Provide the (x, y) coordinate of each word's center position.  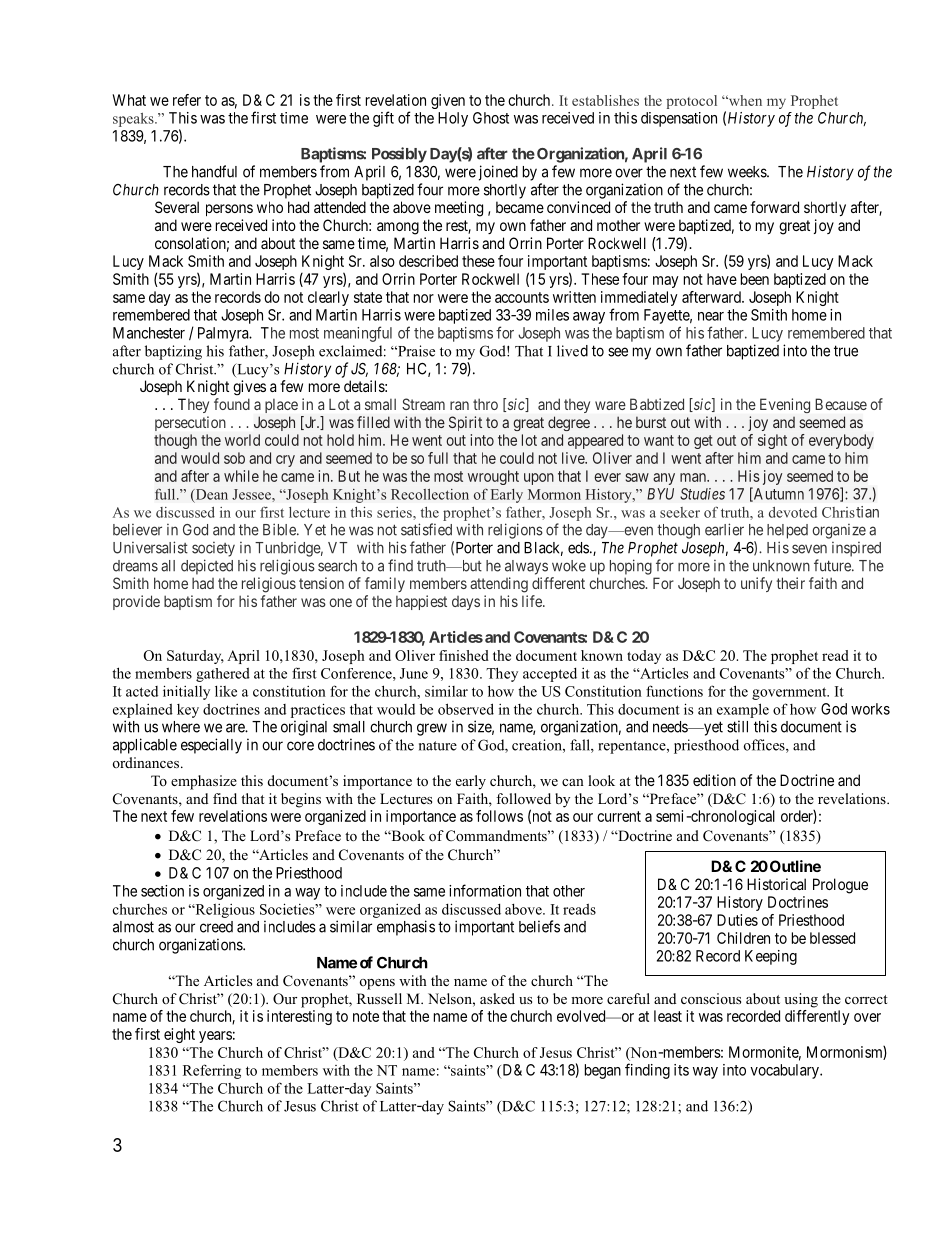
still (737, 726)
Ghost (491, 118)
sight (772, 441)
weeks (748, 172)
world (242, 440)
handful (214, 171)
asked (497, 998)
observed (466, 709)
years (215, 1037)
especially (211, 746)
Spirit (465, 423)
